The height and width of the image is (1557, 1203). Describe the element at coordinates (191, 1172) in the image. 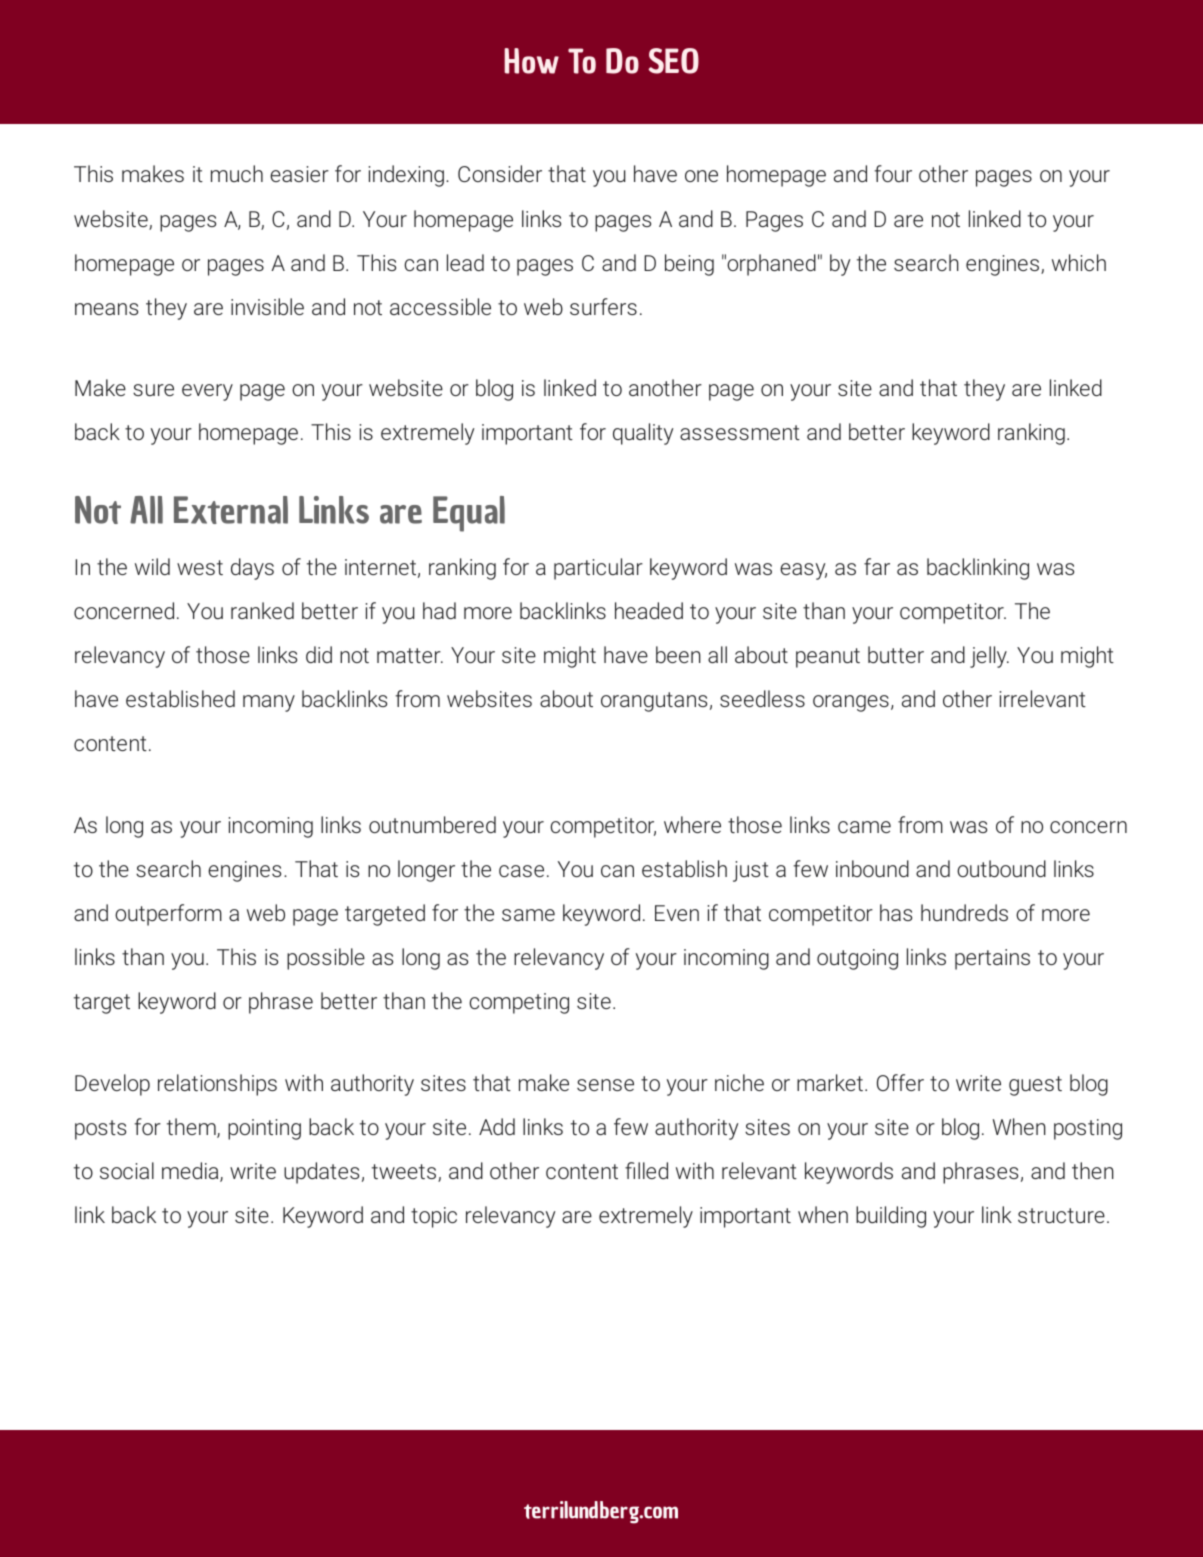

I see `media` at that location.
